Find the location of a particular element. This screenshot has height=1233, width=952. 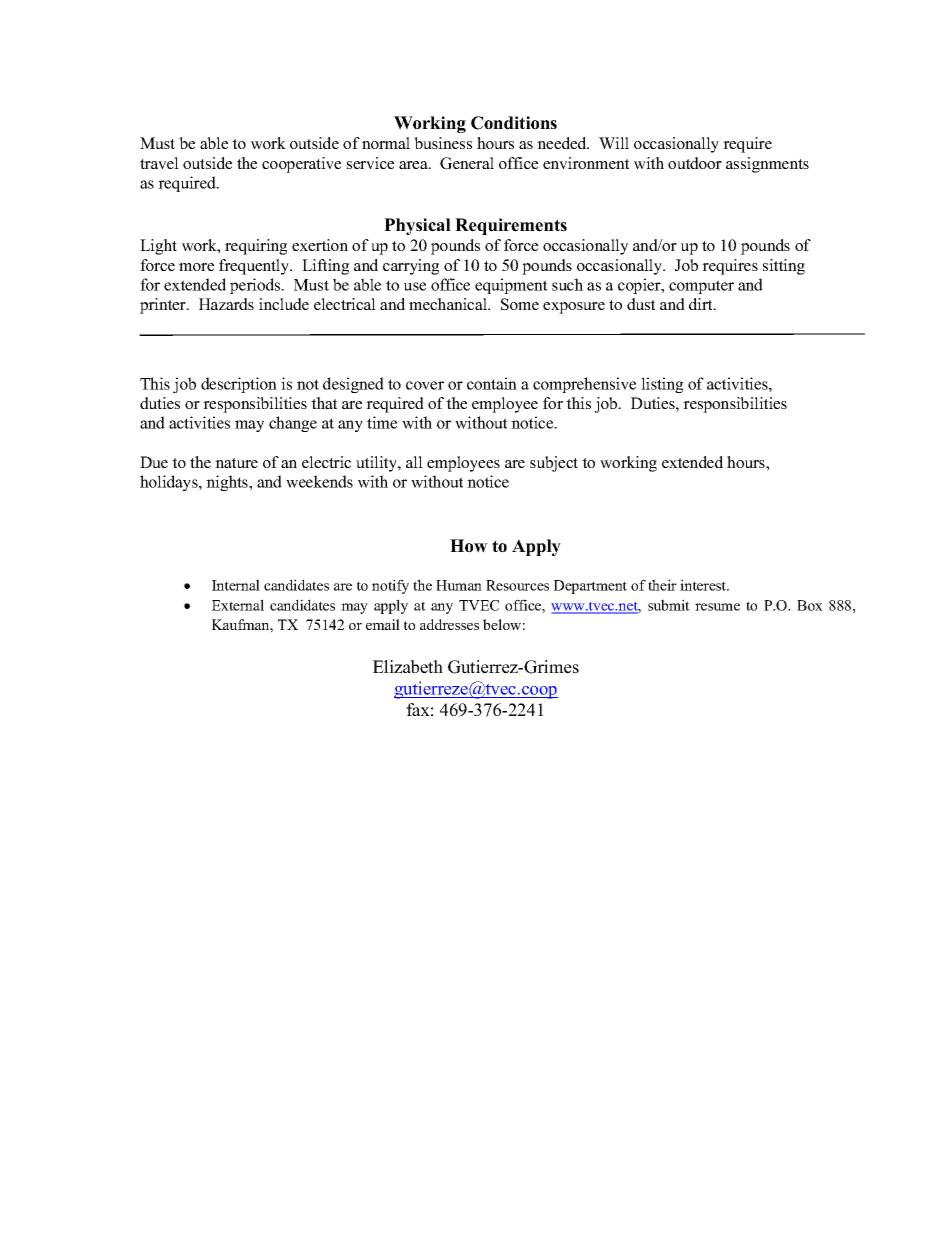

outdoor is located at coordinates (695, 163).
